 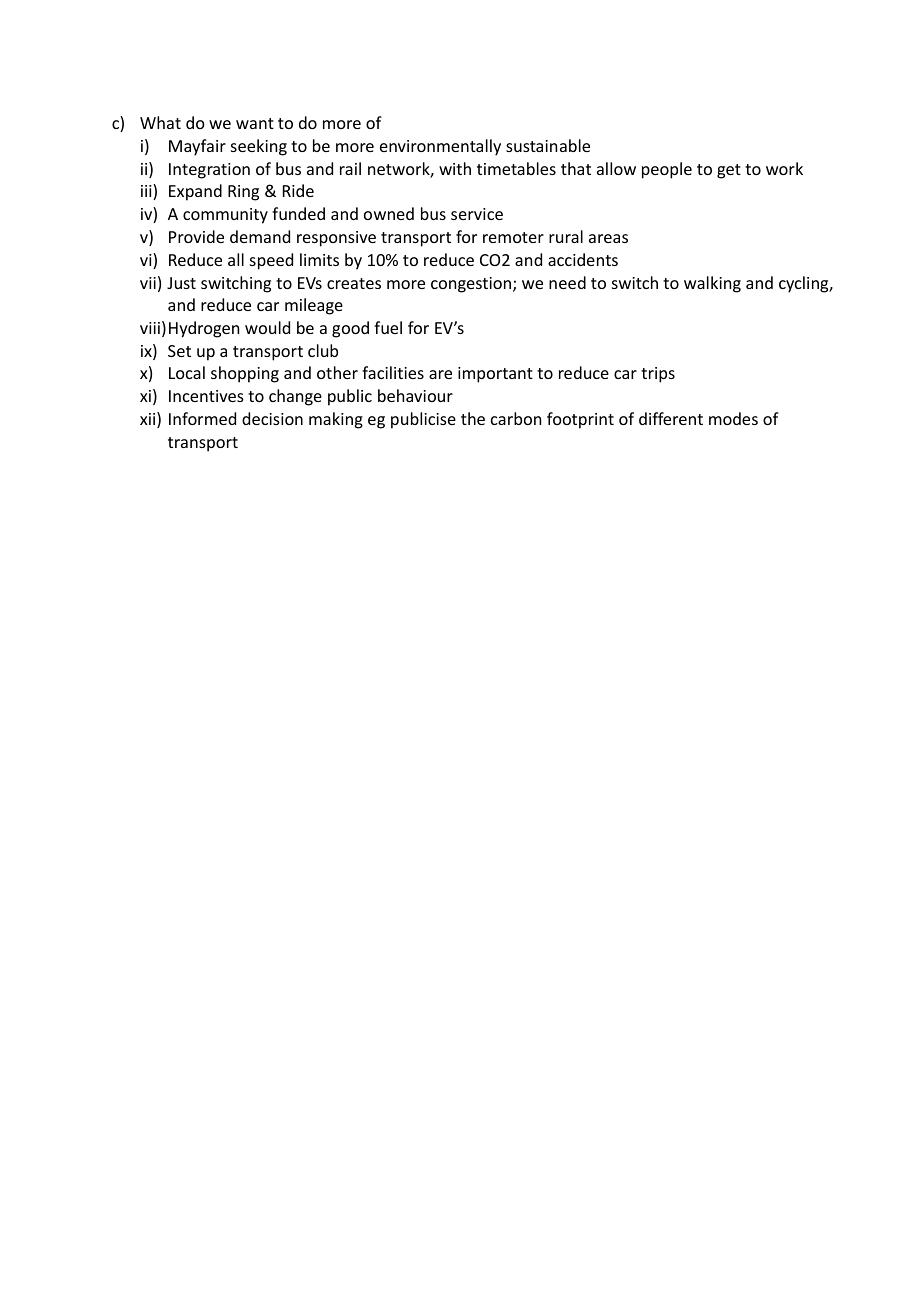 What do you see at coordinates (667, 170) in the image?
I see `people` at bounding box center [667, 170].
